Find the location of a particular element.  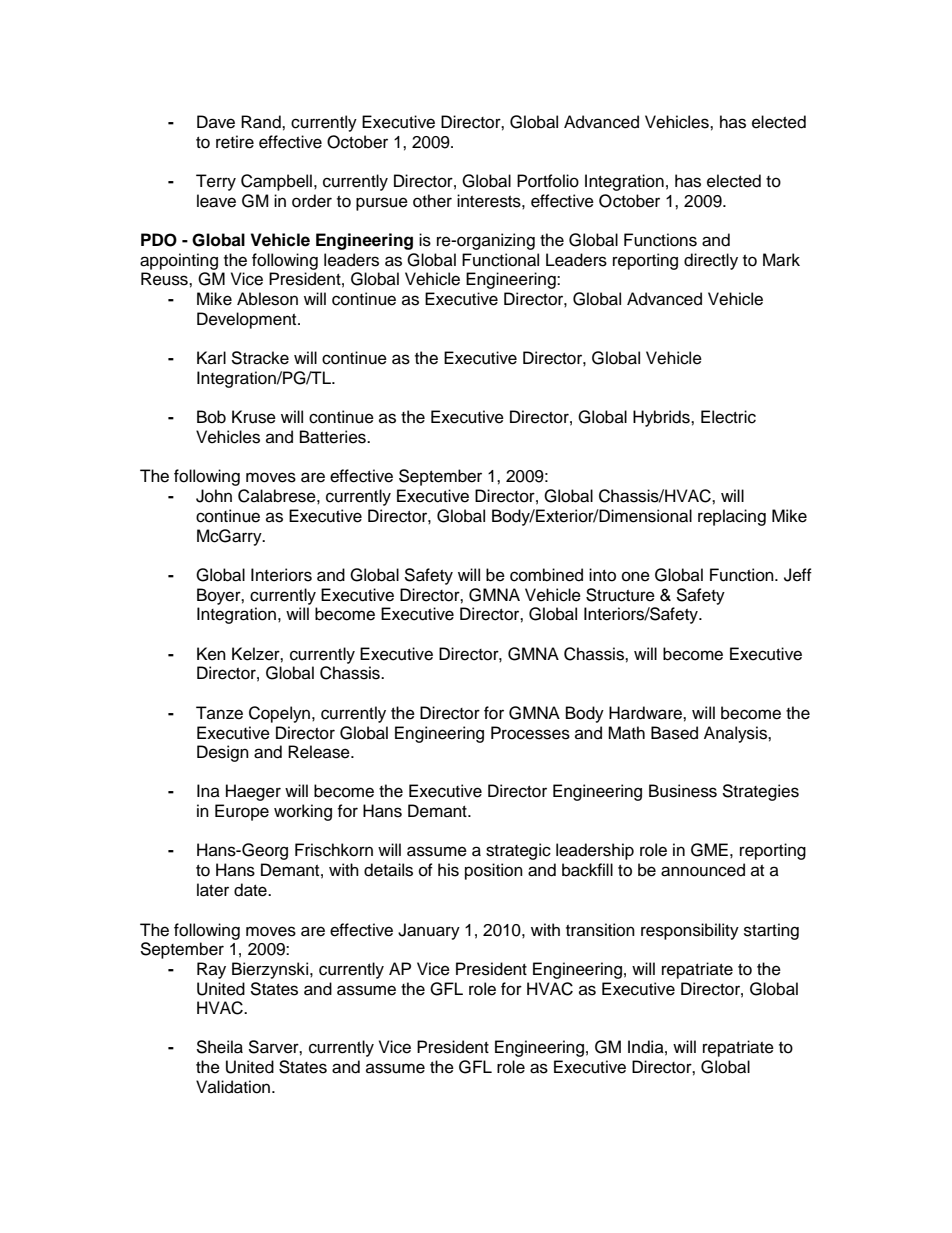

Sheila is located at coordinates (219, 1047).
